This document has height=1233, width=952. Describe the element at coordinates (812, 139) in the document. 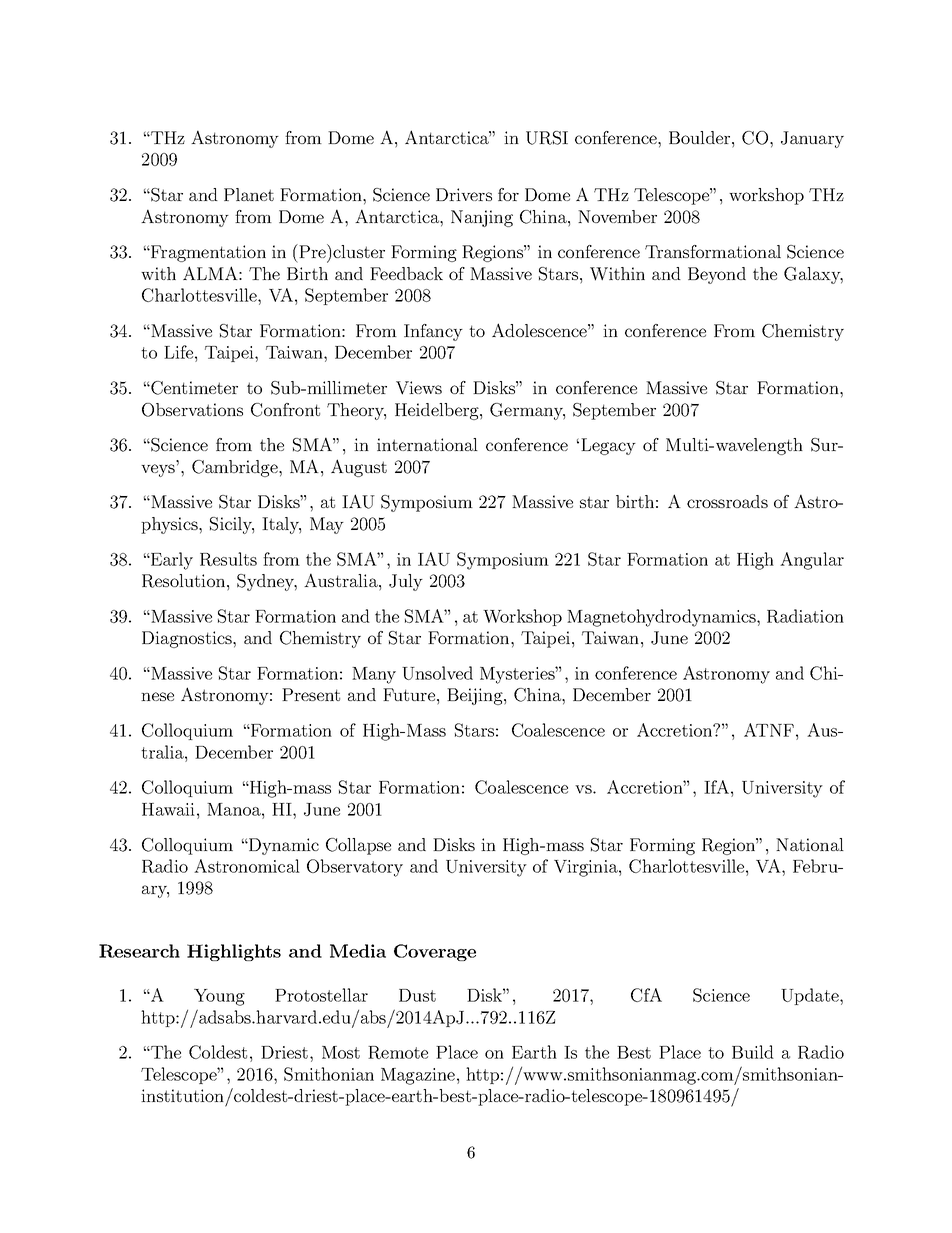

I see `January` at that location.
